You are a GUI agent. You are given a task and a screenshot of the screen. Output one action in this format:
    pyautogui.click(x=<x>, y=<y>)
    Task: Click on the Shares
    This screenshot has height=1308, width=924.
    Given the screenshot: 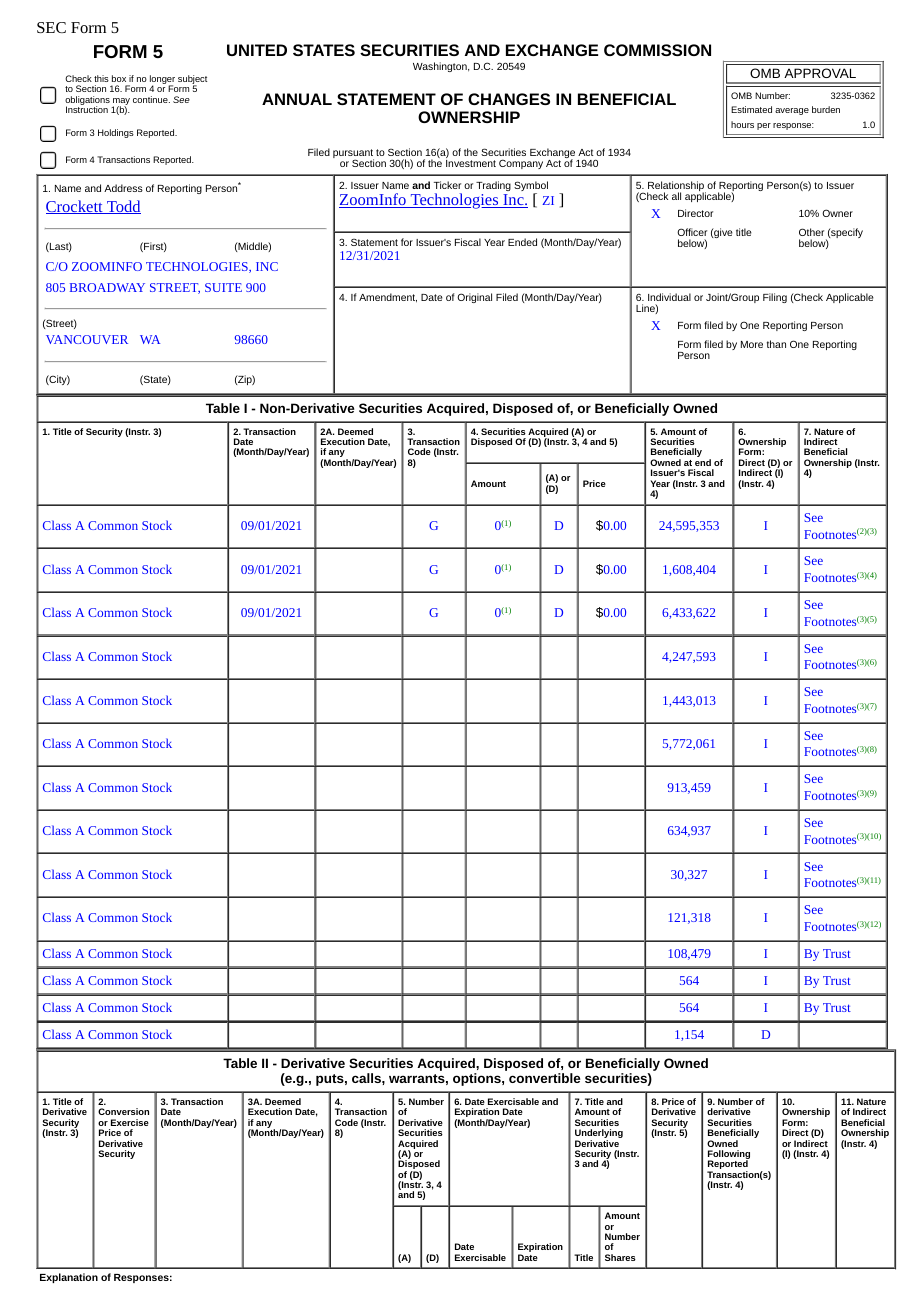 What is the action you would take?
    pyautogui.click(x=620, y=1257)
